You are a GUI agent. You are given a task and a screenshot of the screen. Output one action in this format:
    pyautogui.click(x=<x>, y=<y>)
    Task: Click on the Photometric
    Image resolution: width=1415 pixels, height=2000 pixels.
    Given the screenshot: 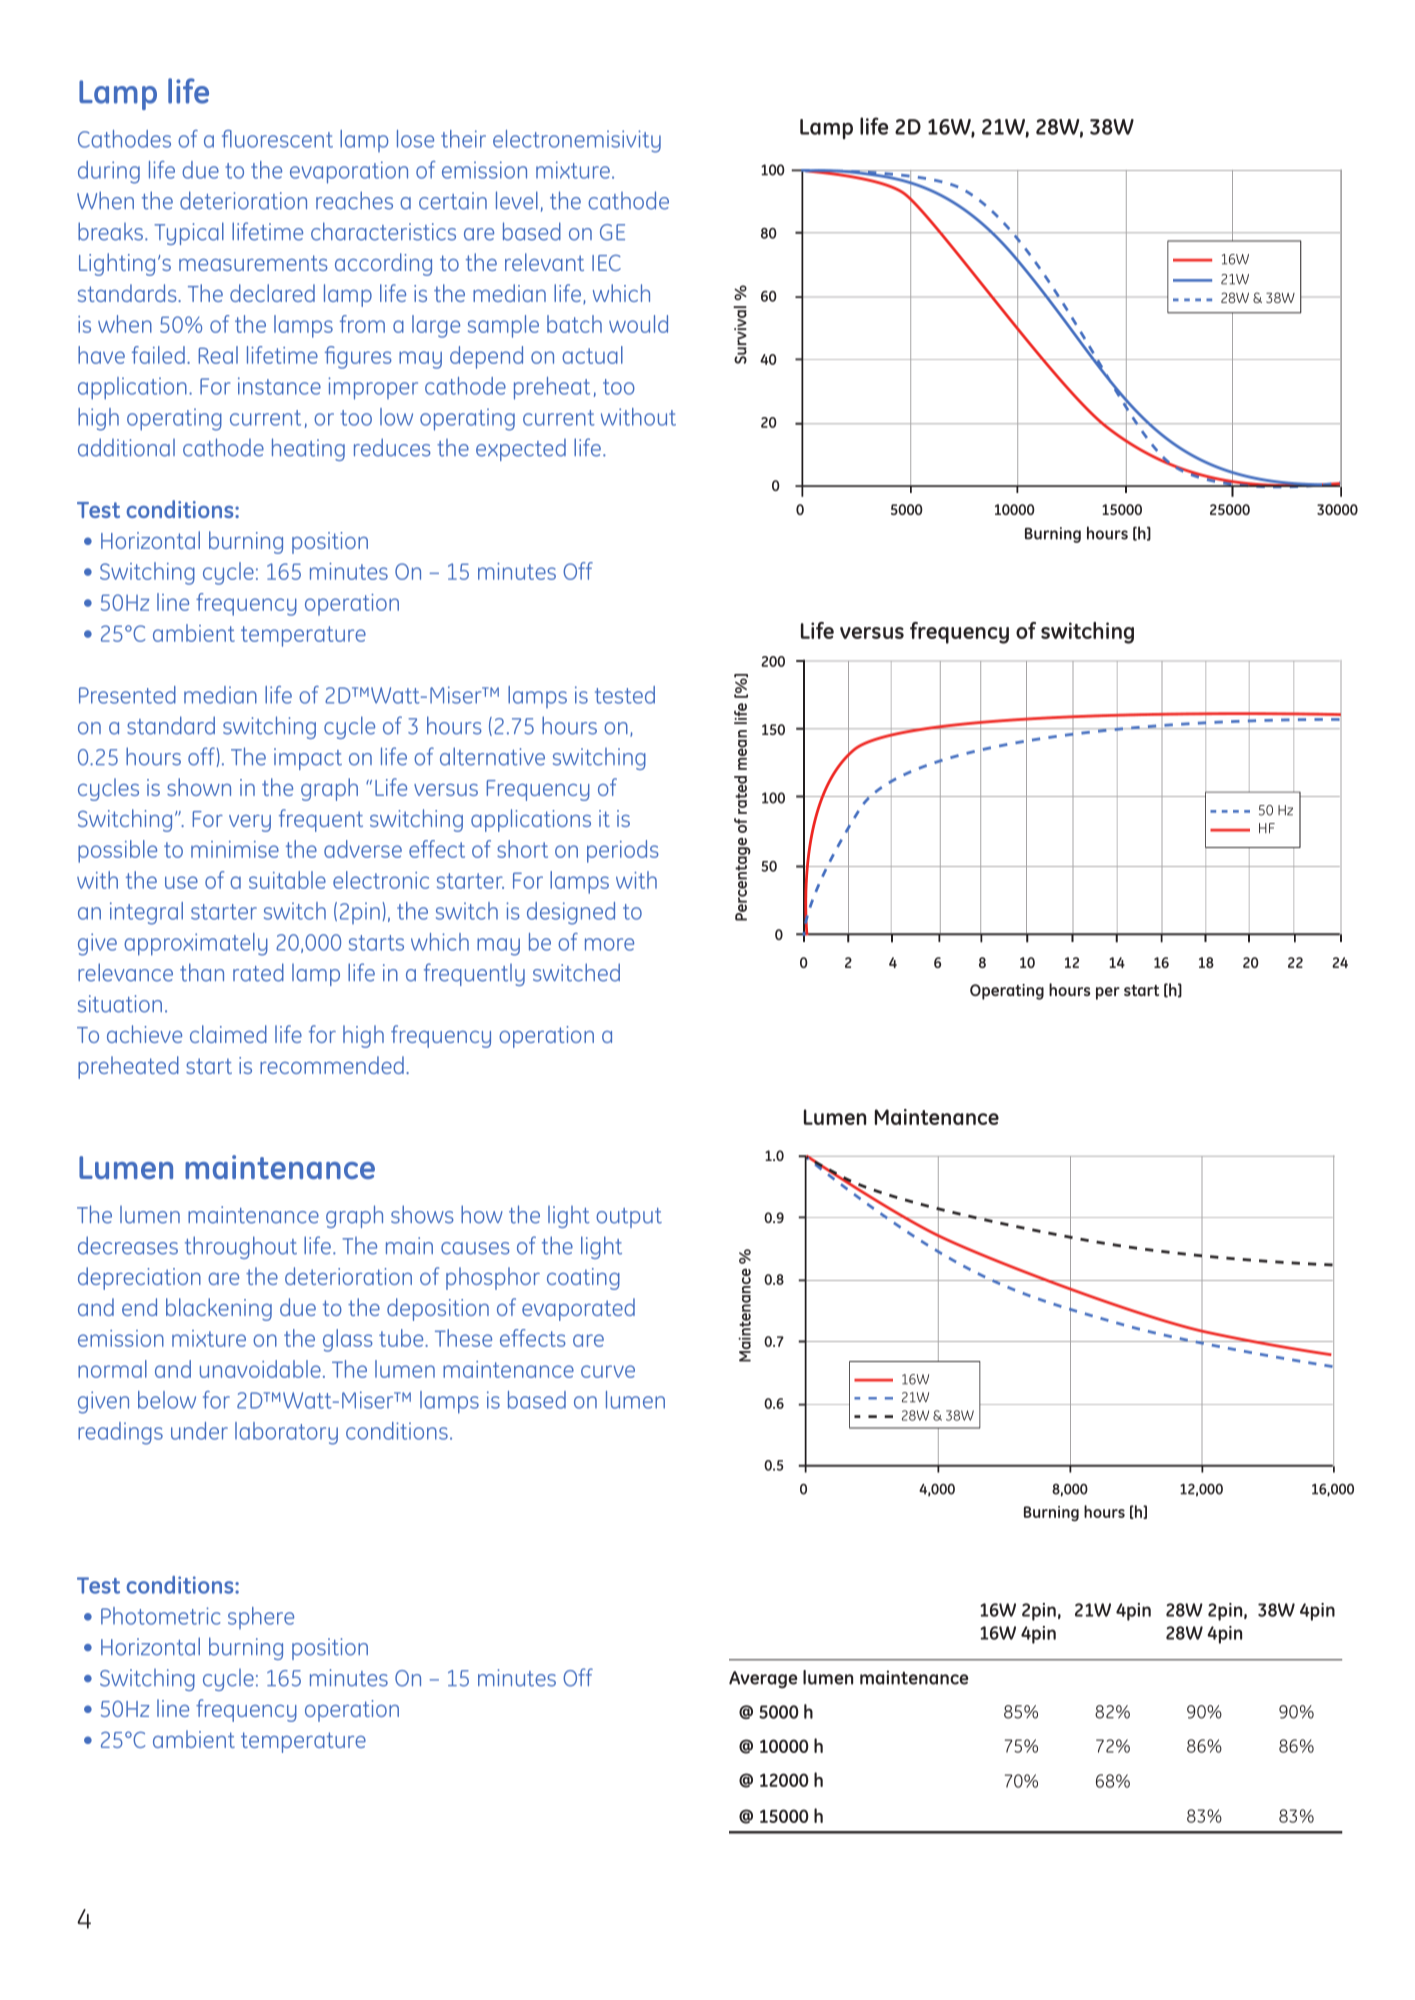 What is the action you would take?
    pyautogui.click(x=161, y=1616)
